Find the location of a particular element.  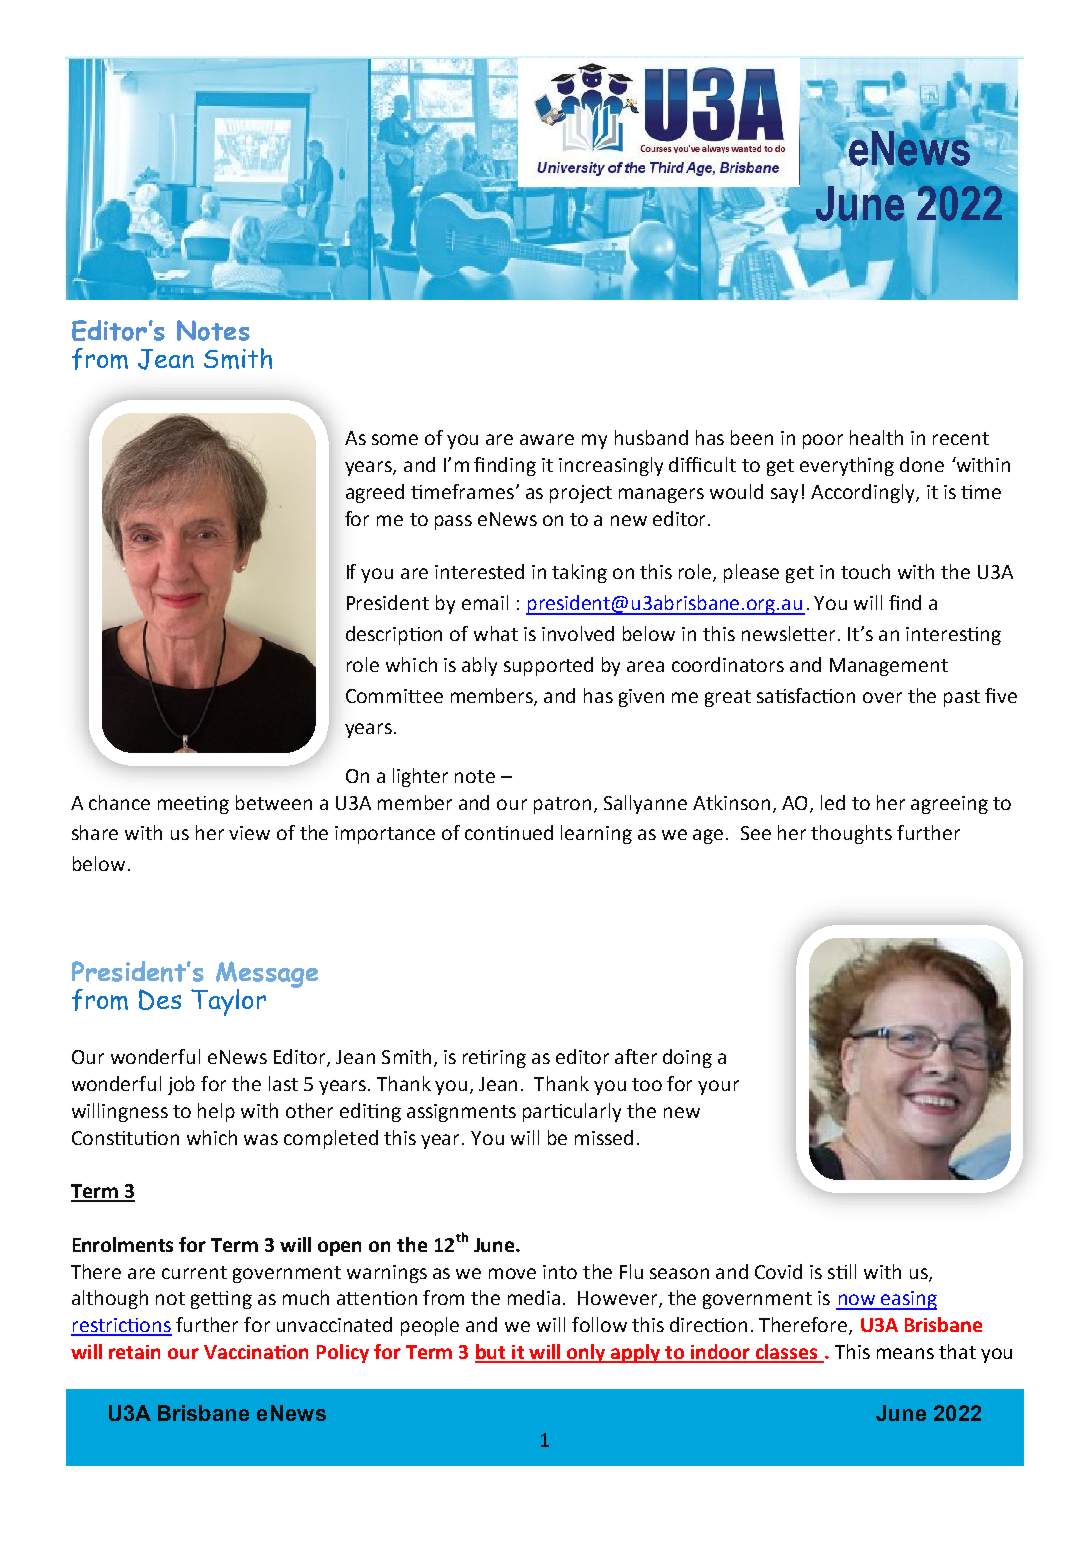

done is located at coordinates (922, 464).
